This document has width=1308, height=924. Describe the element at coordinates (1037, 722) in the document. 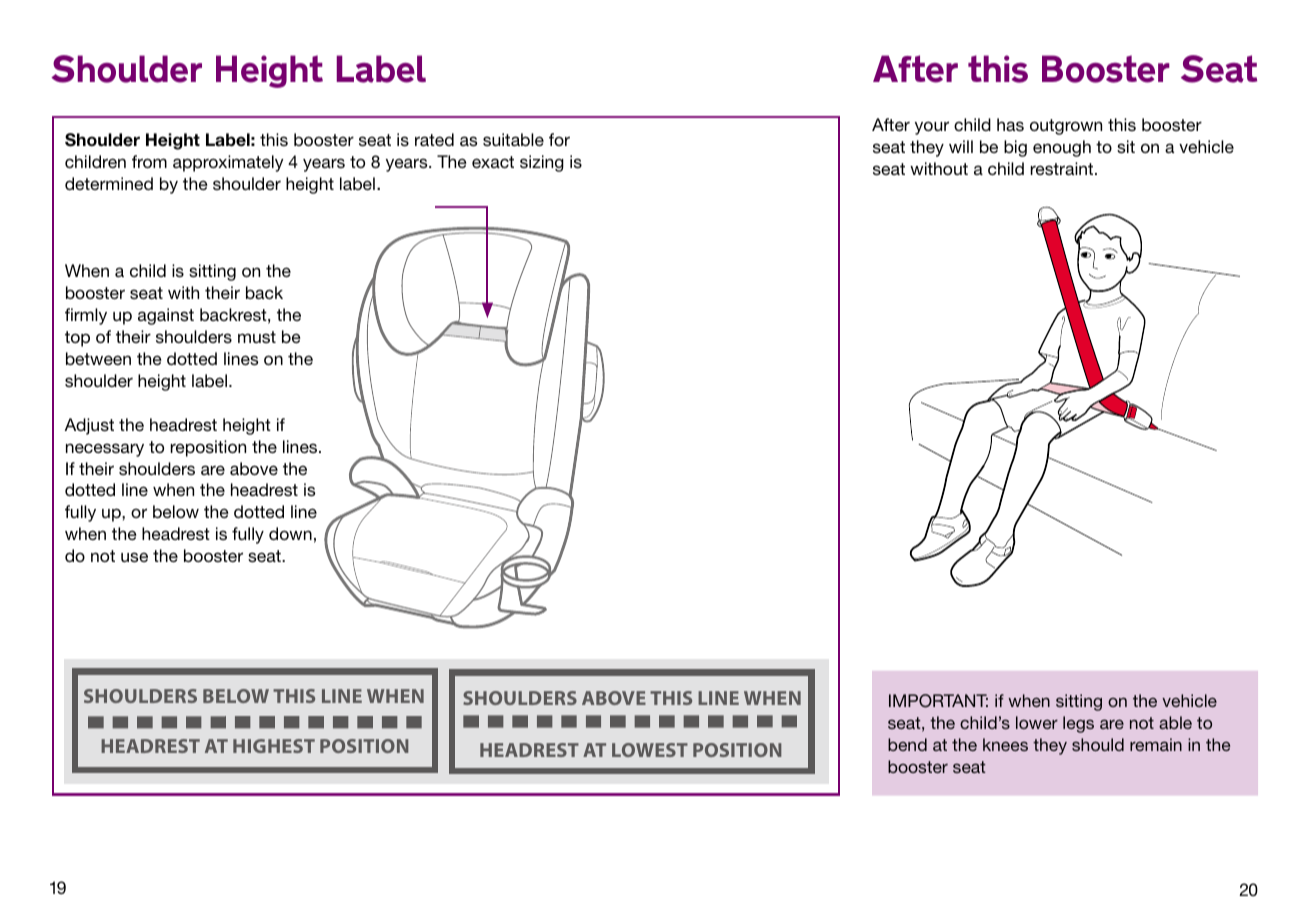

I see `lower` at that location.
